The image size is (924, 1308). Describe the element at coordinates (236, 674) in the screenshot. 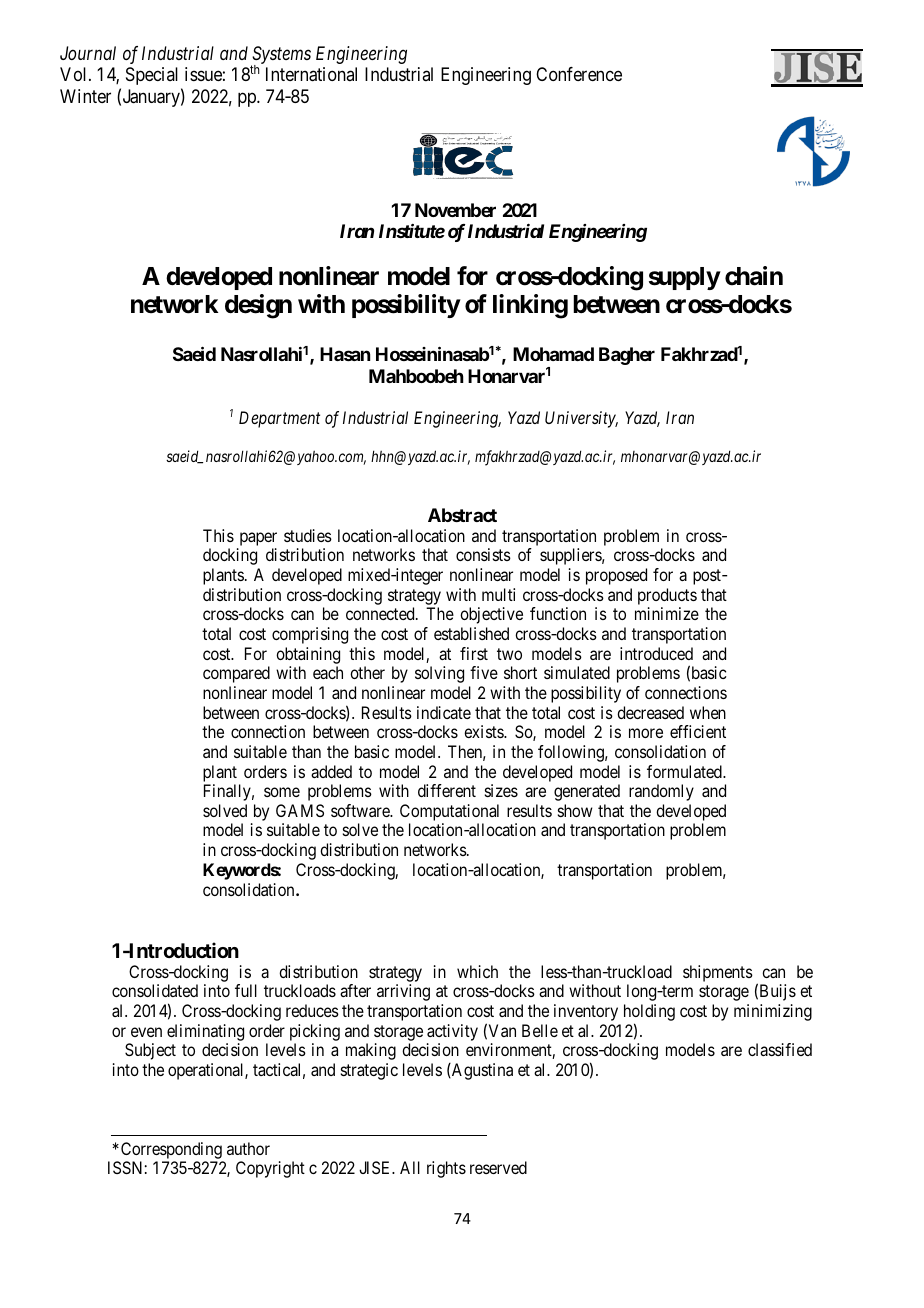

I see `compared` at that location.
